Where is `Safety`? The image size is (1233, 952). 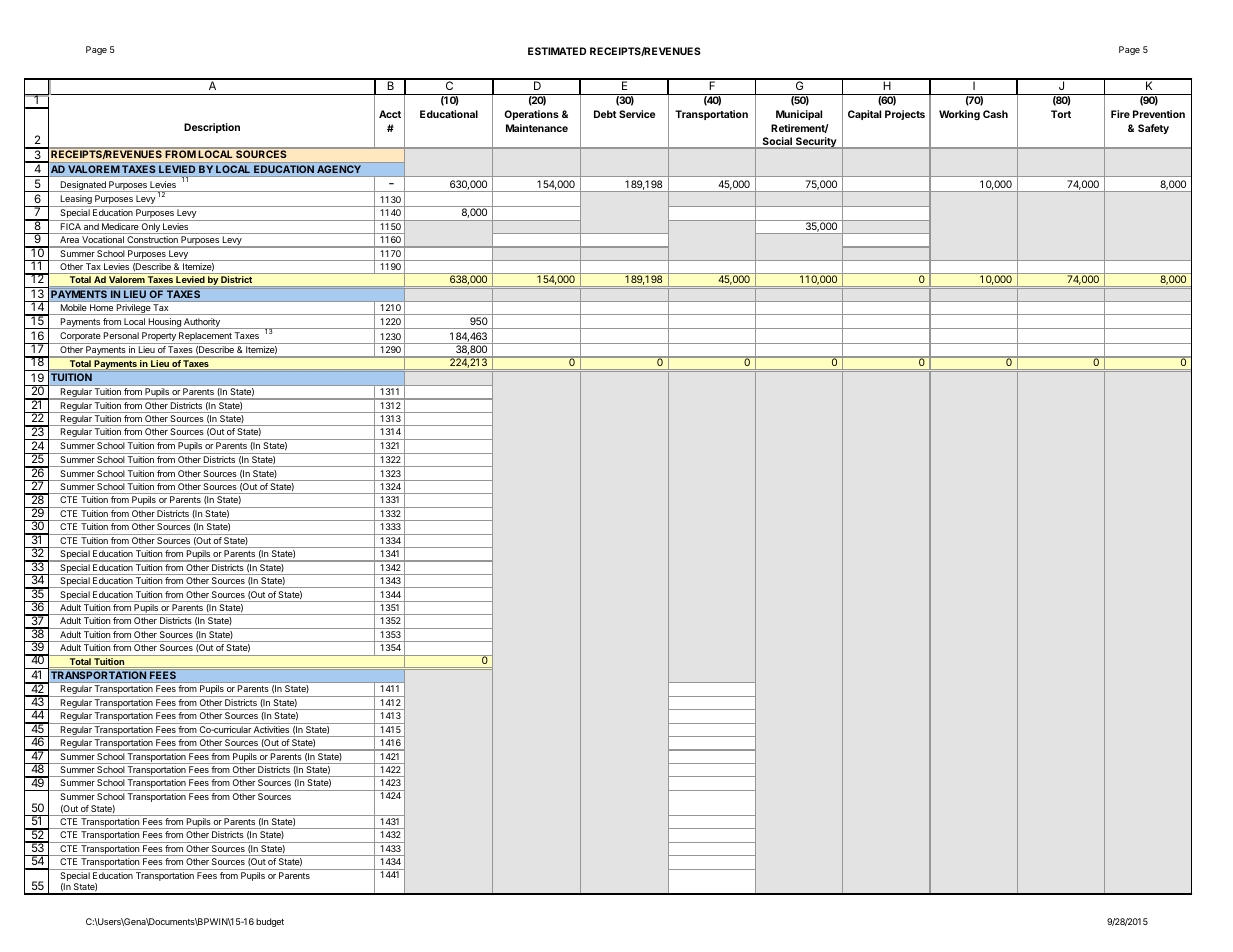 Safety is located at coordinates (1153, 129).
